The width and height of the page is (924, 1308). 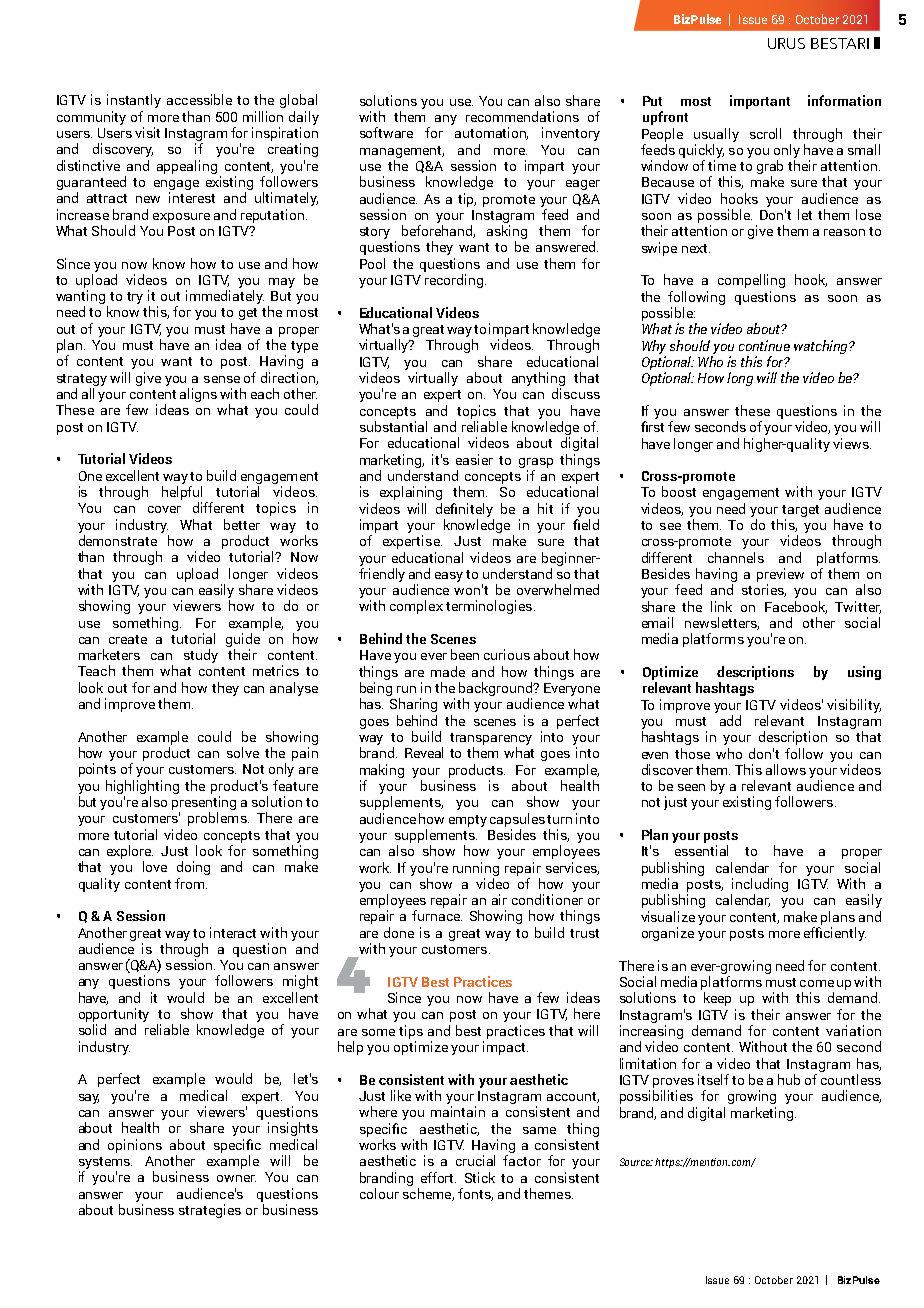 I want to click on Facebook, so click(x=796, y=607).
